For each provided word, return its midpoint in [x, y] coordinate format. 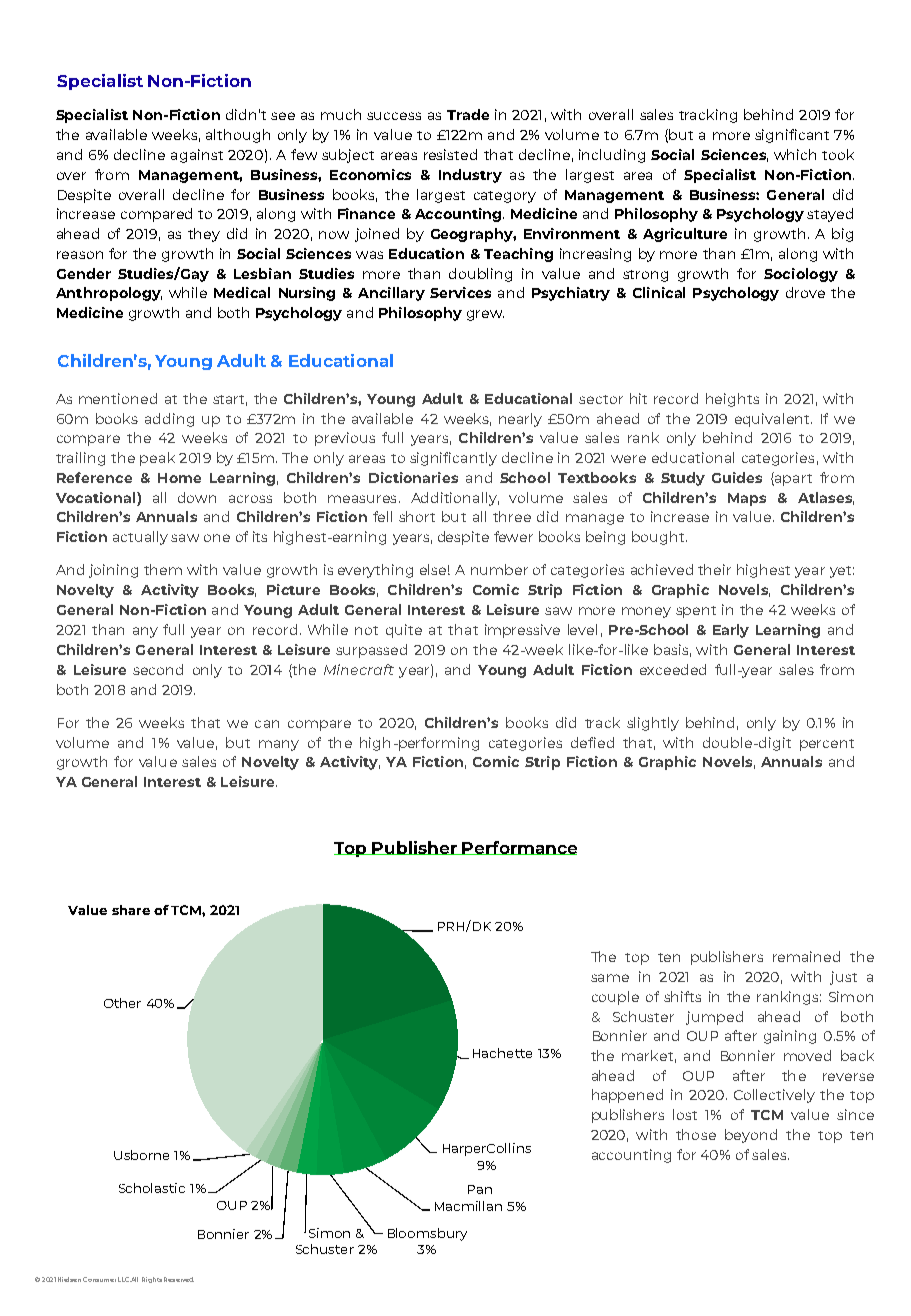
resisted [450, 154]
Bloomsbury [427, 1234]
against [197, 156]
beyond [751, 1136]
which [795, 154]
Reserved [179, 1279]
